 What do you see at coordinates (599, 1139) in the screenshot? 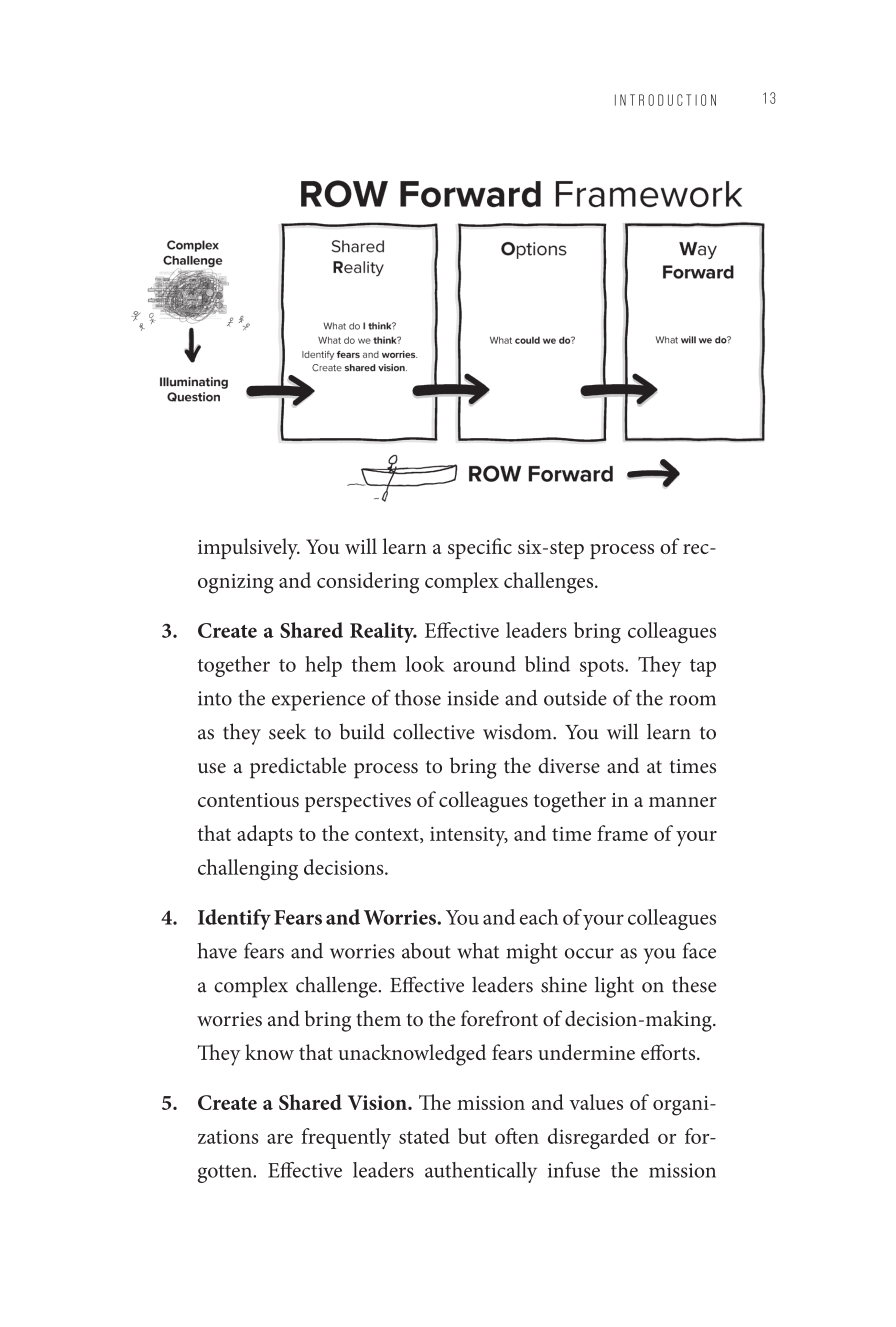
I see `disregarded` at bounding box center [599, 1139].
